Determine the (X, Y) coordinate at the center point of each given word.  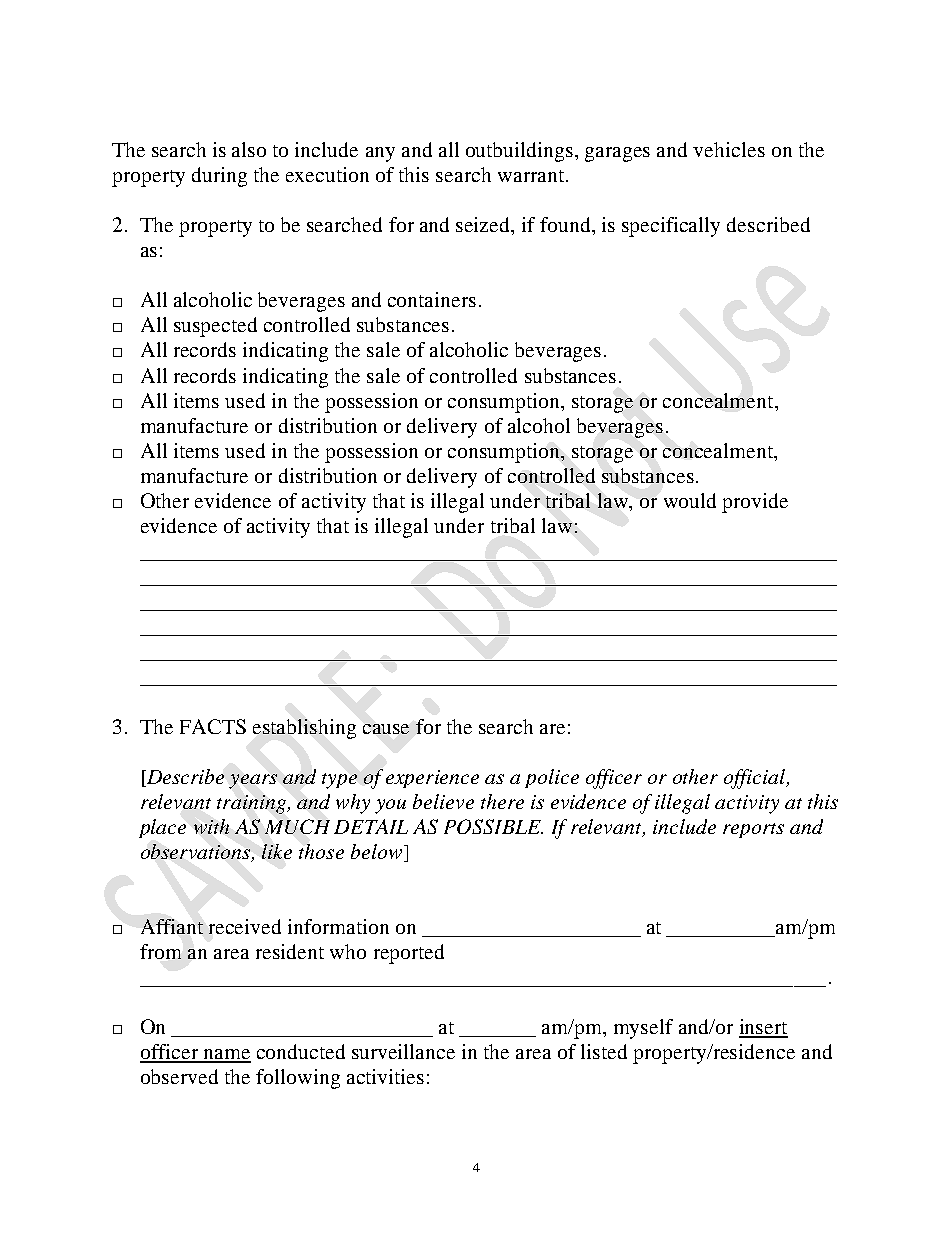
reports (753, 830)
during (219, 177)
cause (386, 729)
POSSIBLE (493, 826)
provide (755, 503)
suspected (215, 327)
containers (432, 299)
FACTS (213, 726)
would (690, 500)
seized (484, 226)
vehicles (729, 149)
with (211, 826)
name (226, 1055)
